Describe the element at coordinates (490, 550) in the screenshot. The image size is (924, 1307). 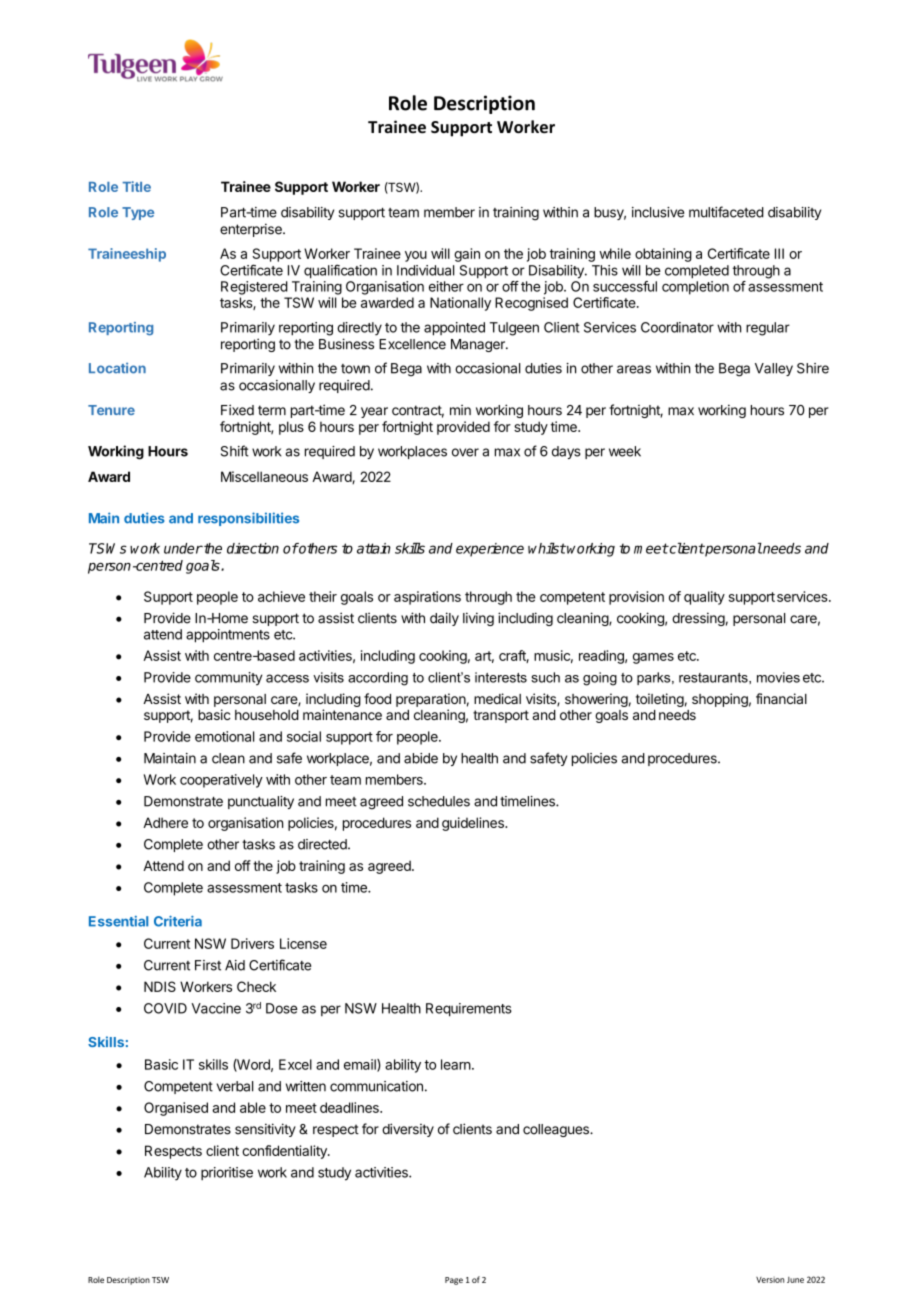
I see `experience` at that location.
